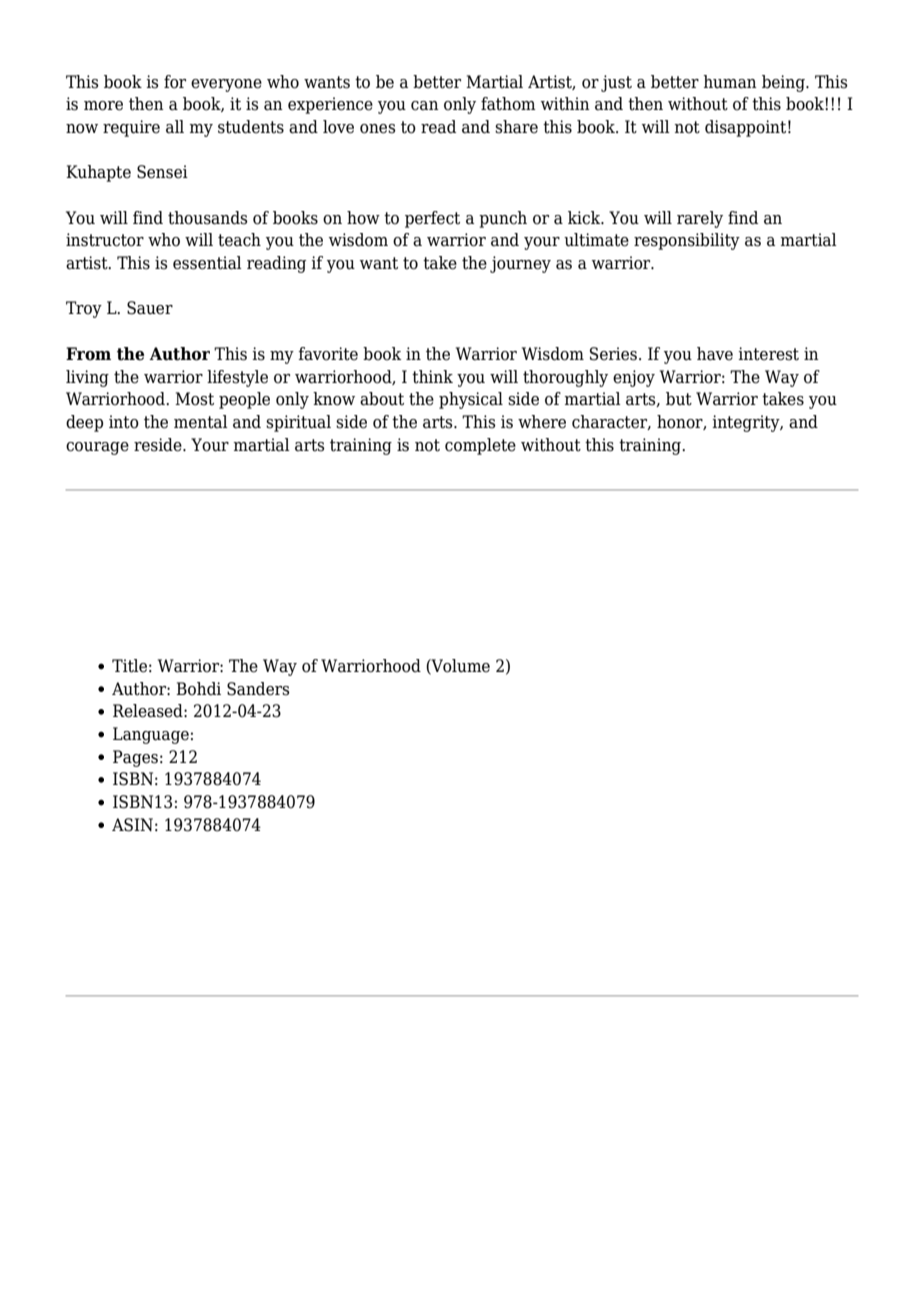 This screenshot has height=1308, width=924. What do you see at coordinates (132, 825) in the screenshot?
I see `ASIN` at bounding box center [132, 825].
